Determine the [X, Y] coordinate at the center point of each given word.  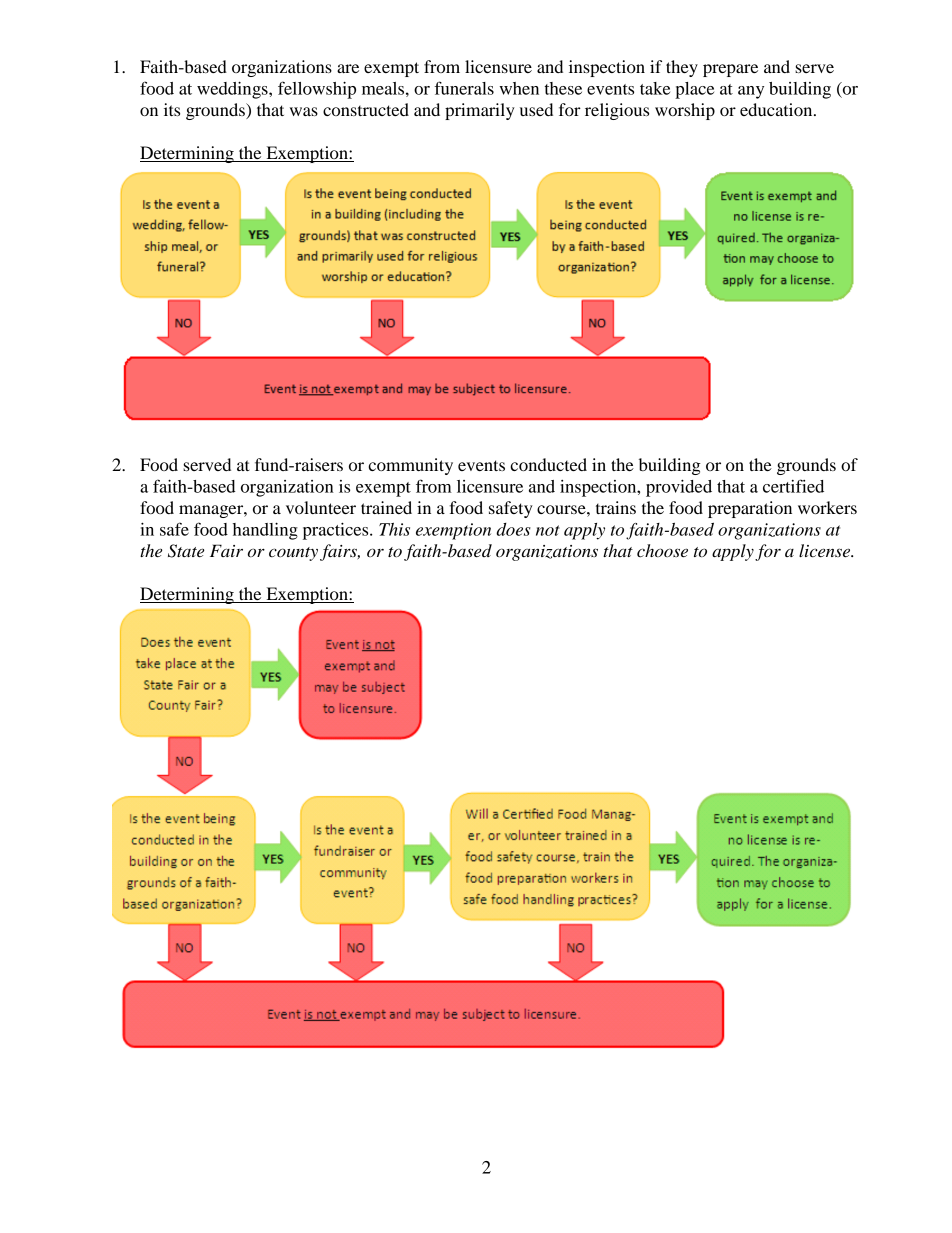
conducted [548, 464]
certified [793, 486]
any [751, 92]
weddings [233, 90]
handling [265, 531]
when [519, 88]
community [410, 466]
